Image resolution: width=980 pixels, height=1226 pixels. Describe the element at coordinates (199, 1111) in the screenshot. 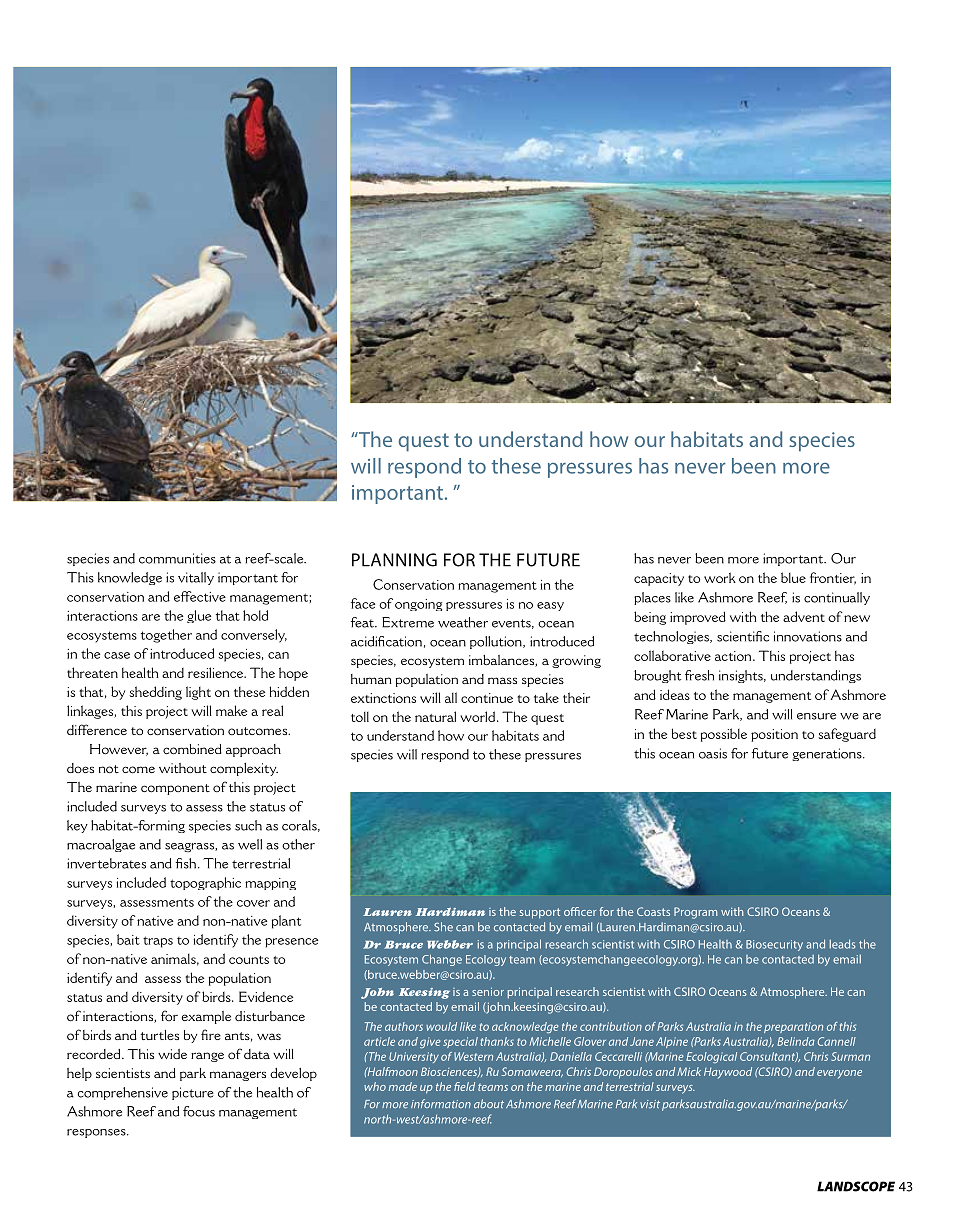

I see `focus` at that location.
